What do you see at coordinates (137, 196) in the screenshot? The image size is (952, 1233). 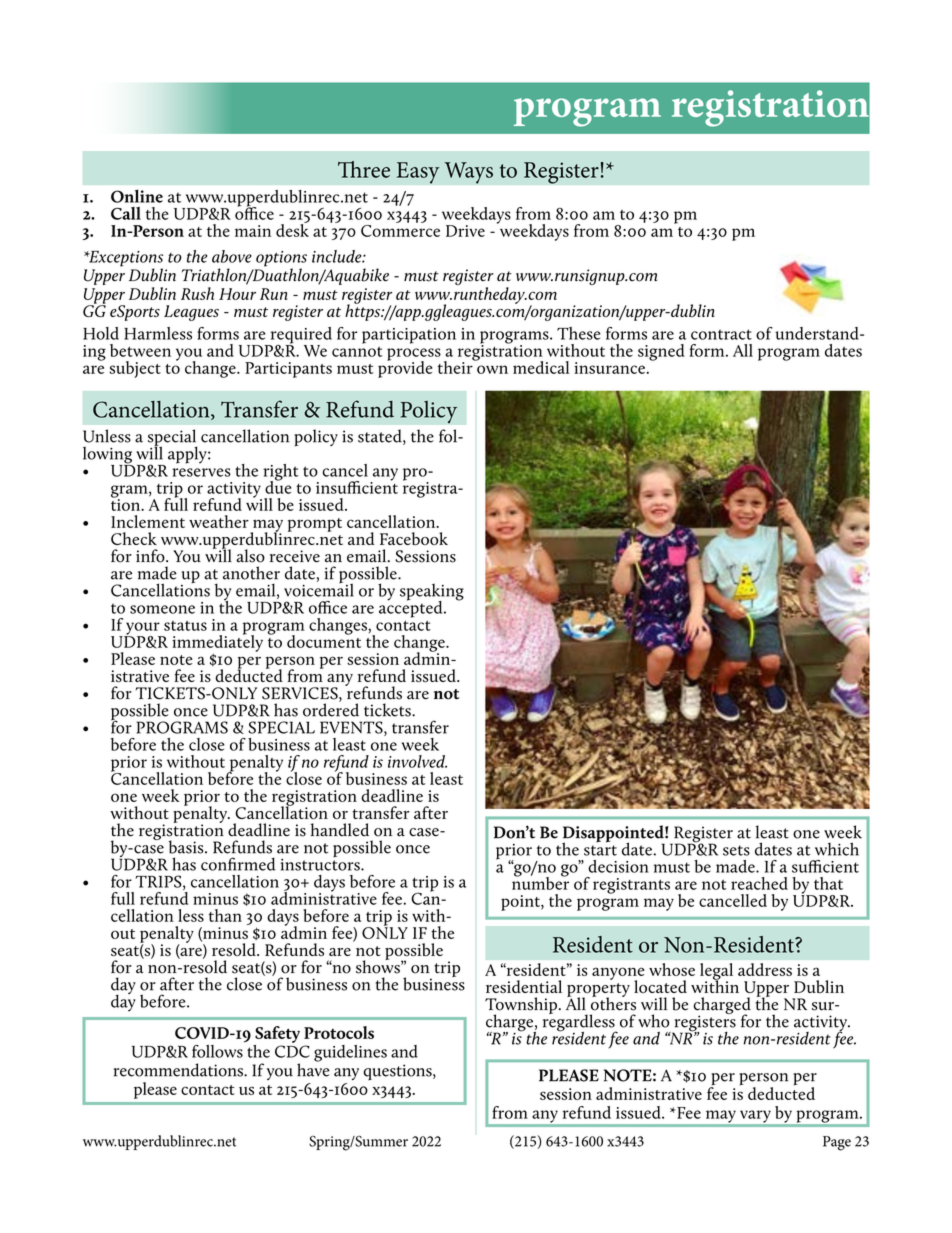 I see `Online` at bounding box center [137, 196].
